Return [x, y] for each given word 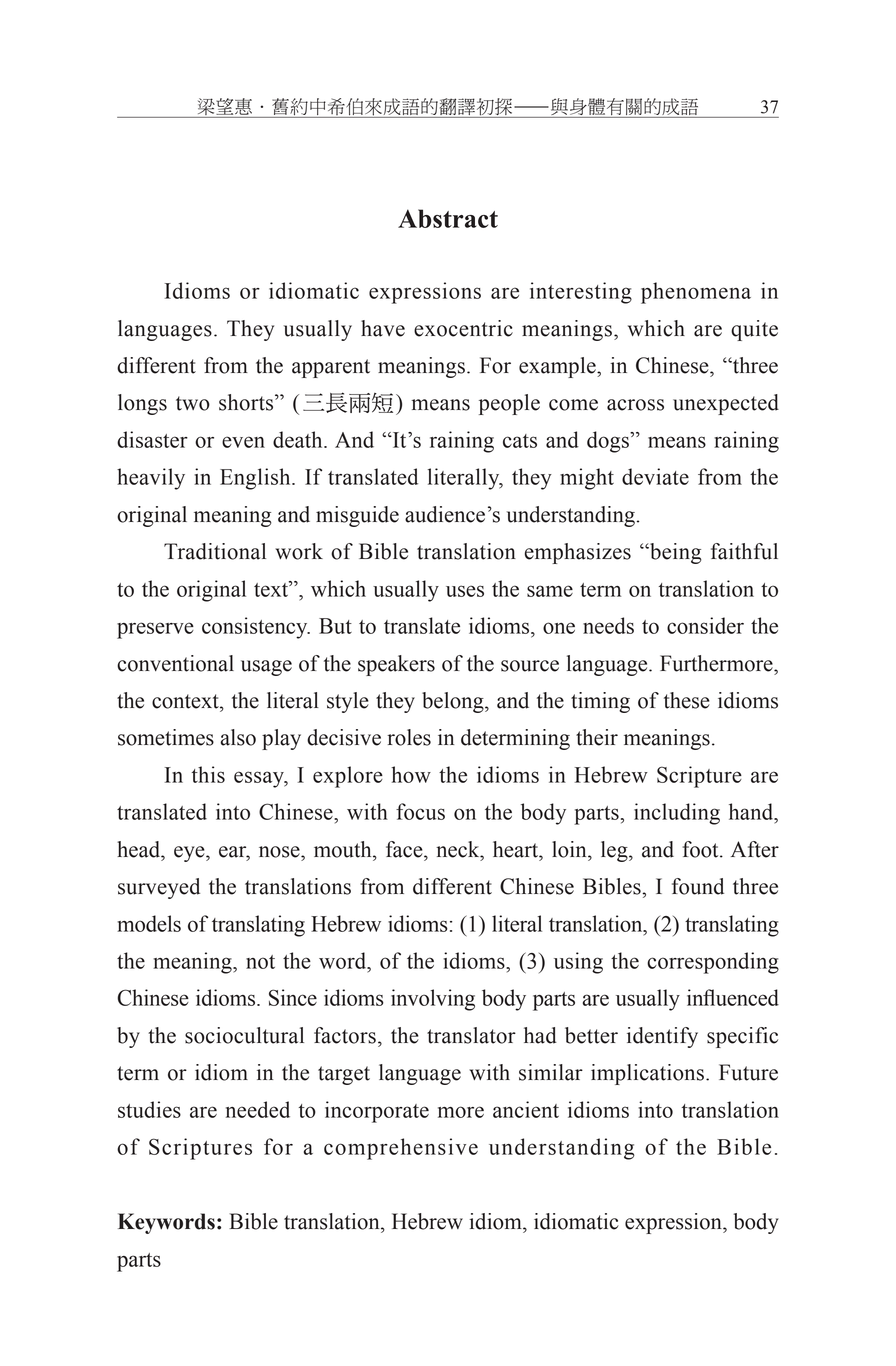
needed [258, 1109]
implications [647, 1074]
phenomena [696, 293]
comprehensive [401, 1149]
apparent [331, 368]
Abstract [448, 218]
